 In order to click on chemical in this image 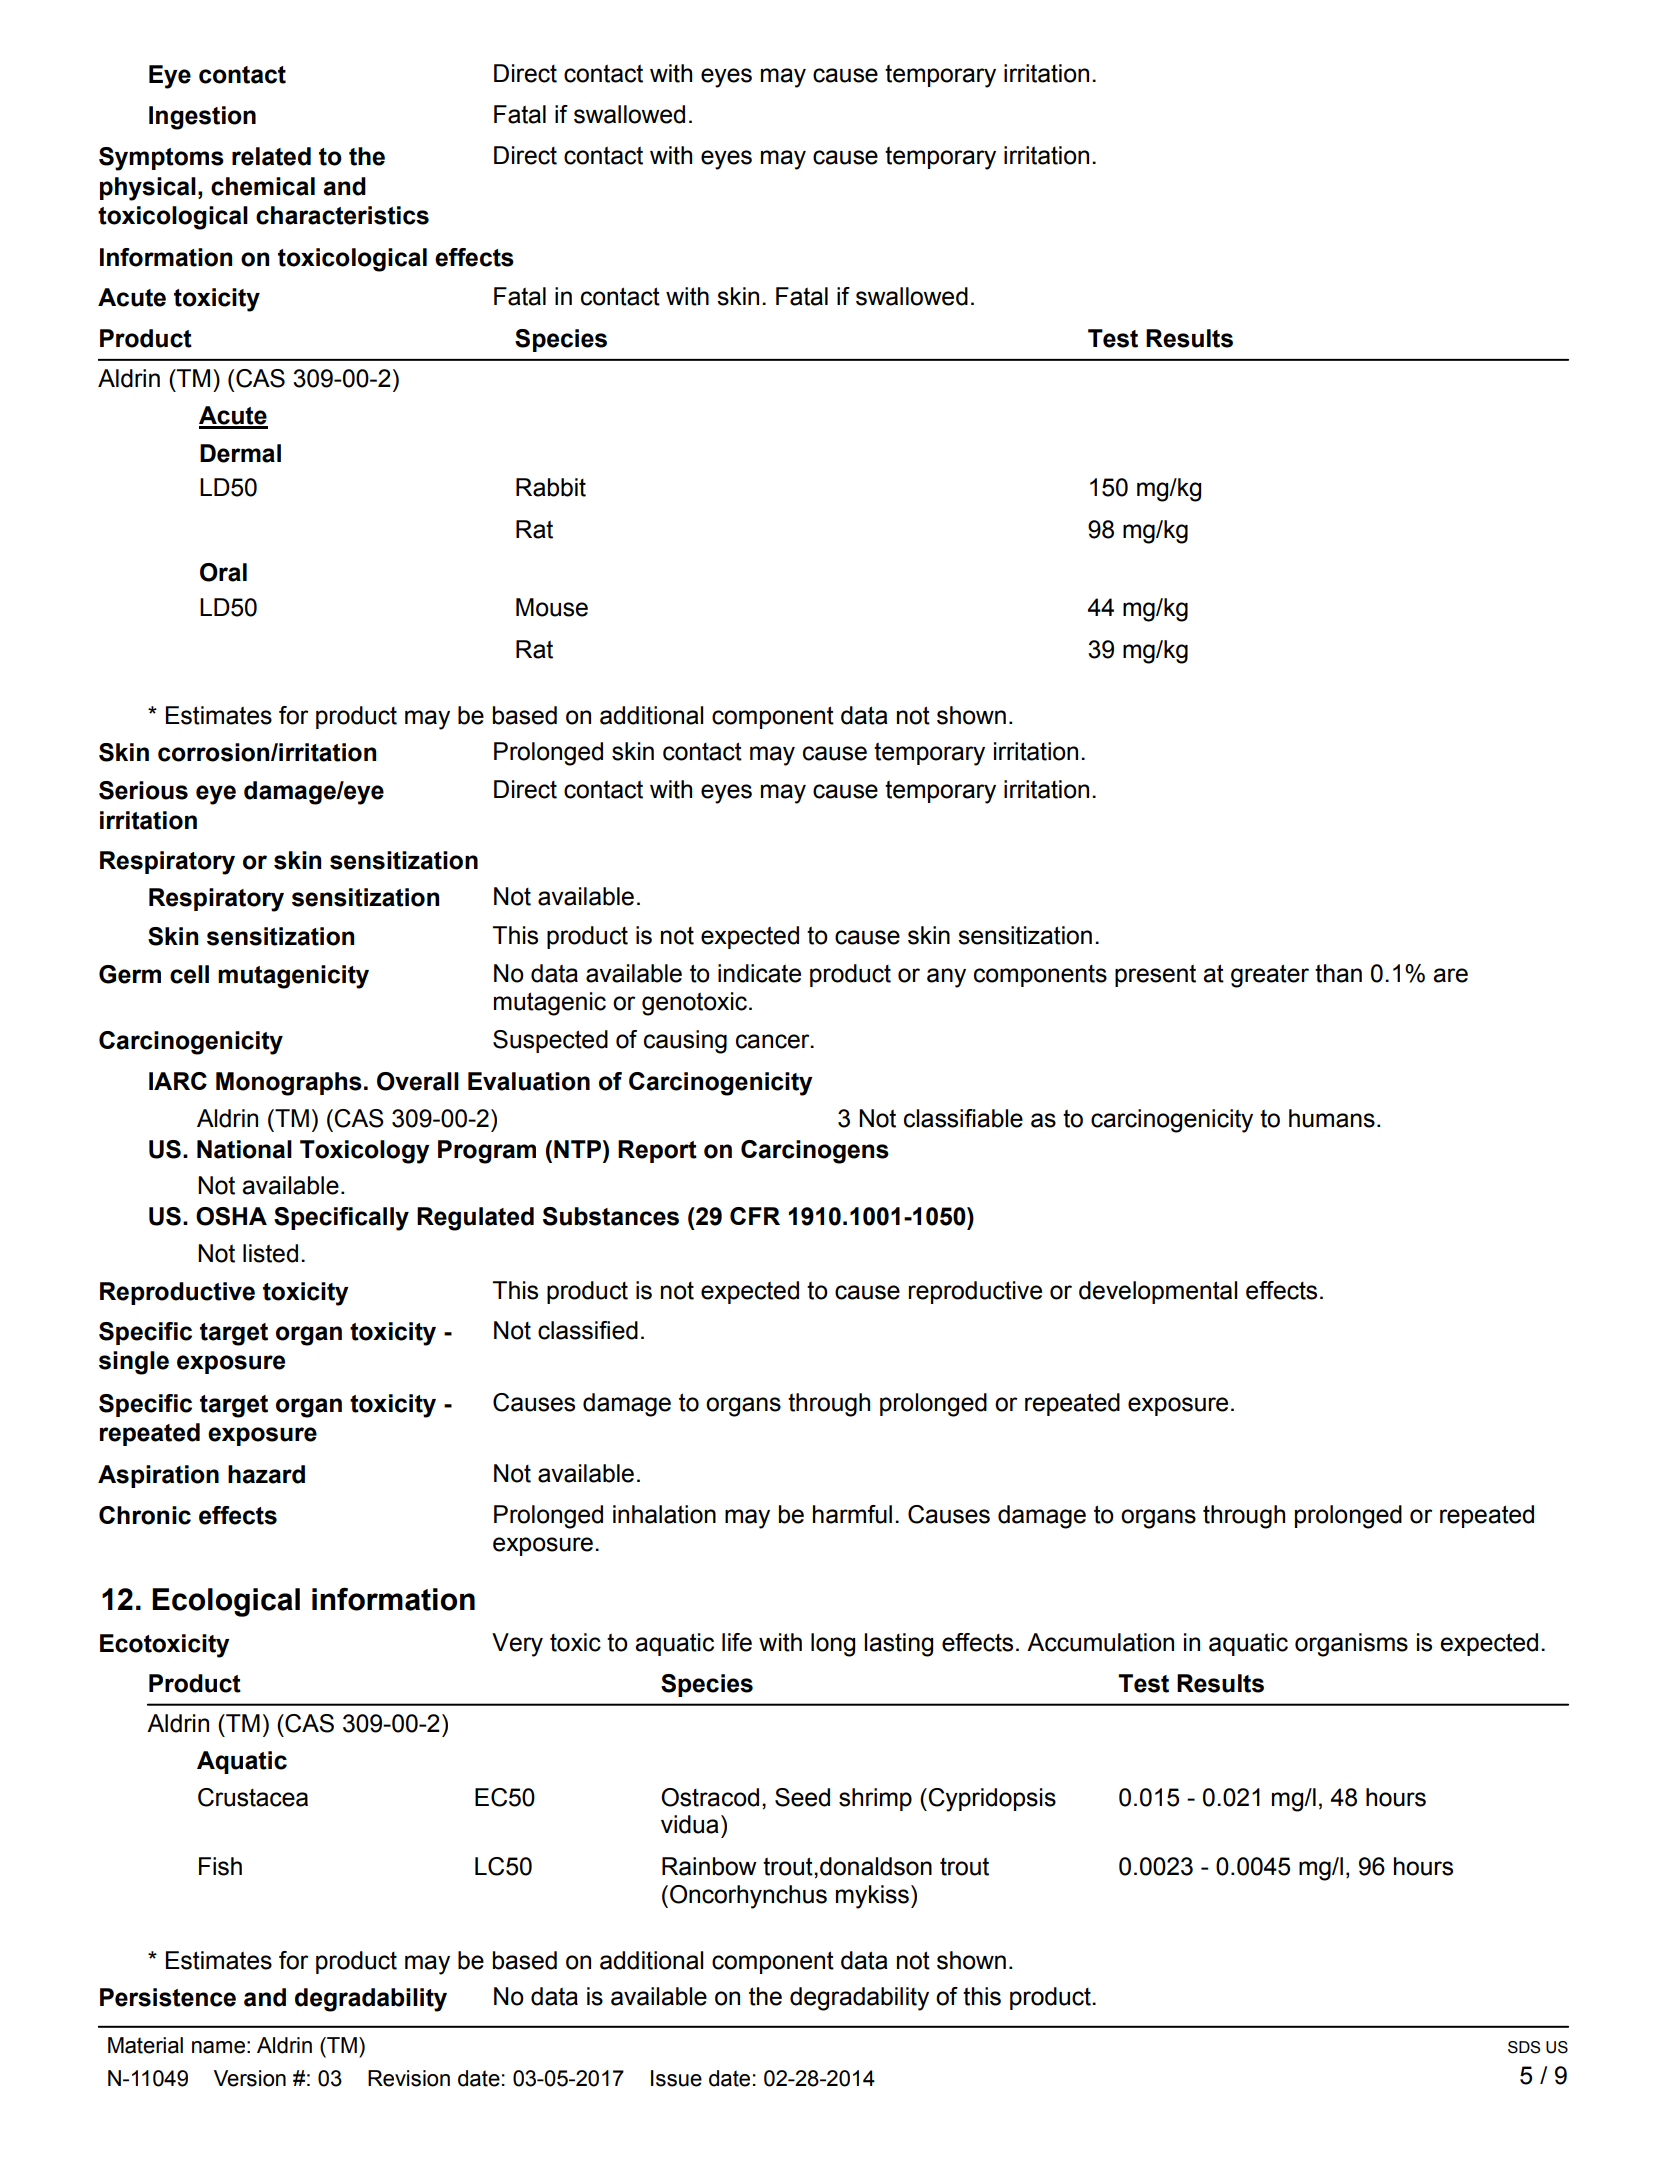, I will do `click(263, 186)`.
